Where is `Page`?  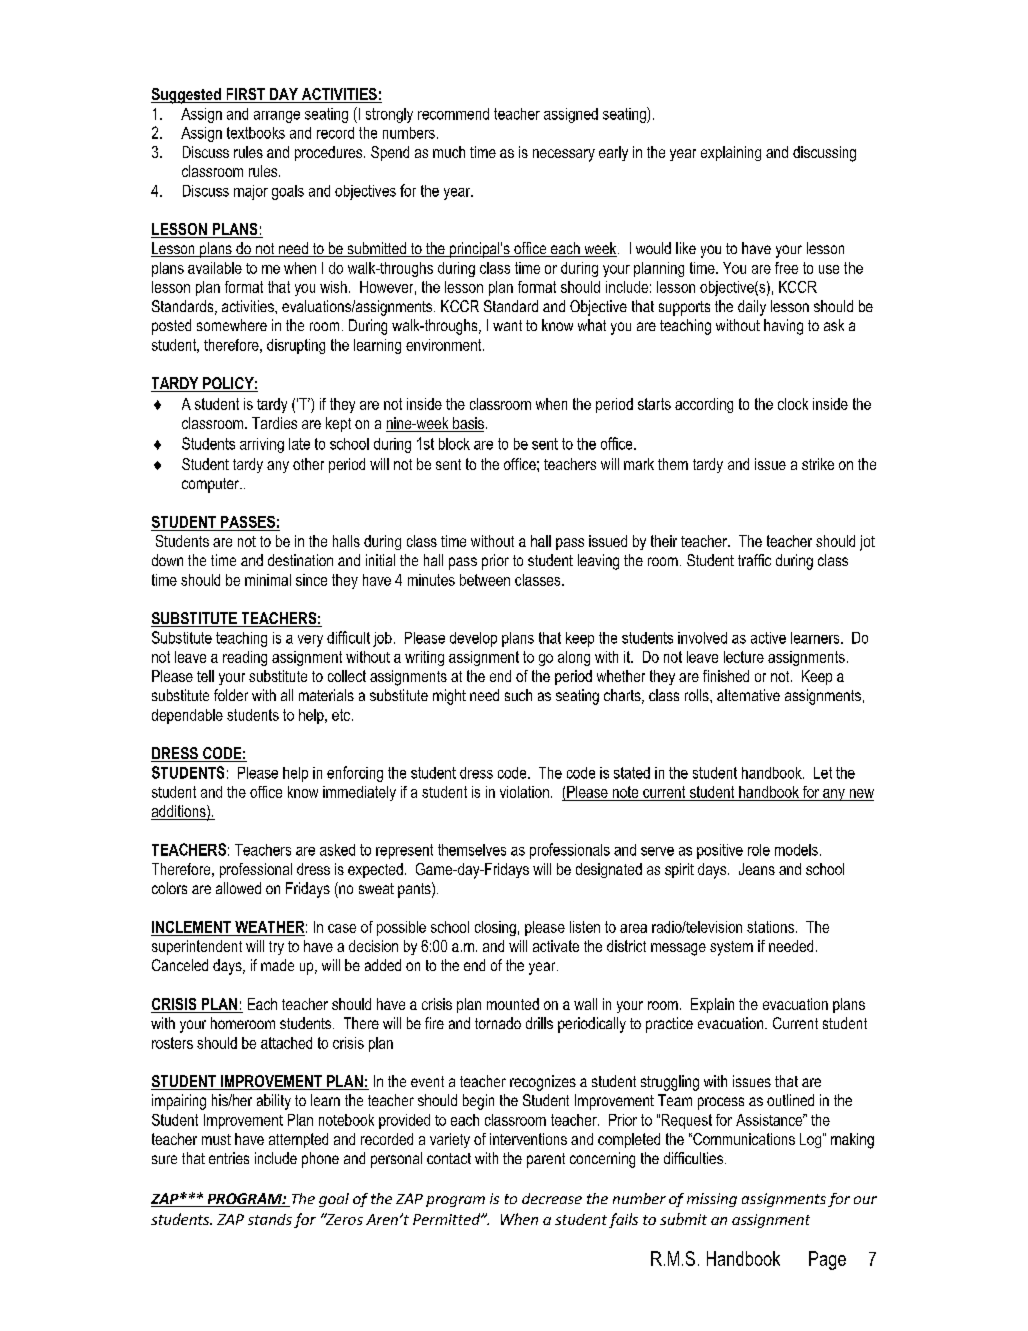
Page is located at coordinates (827, 1260).
